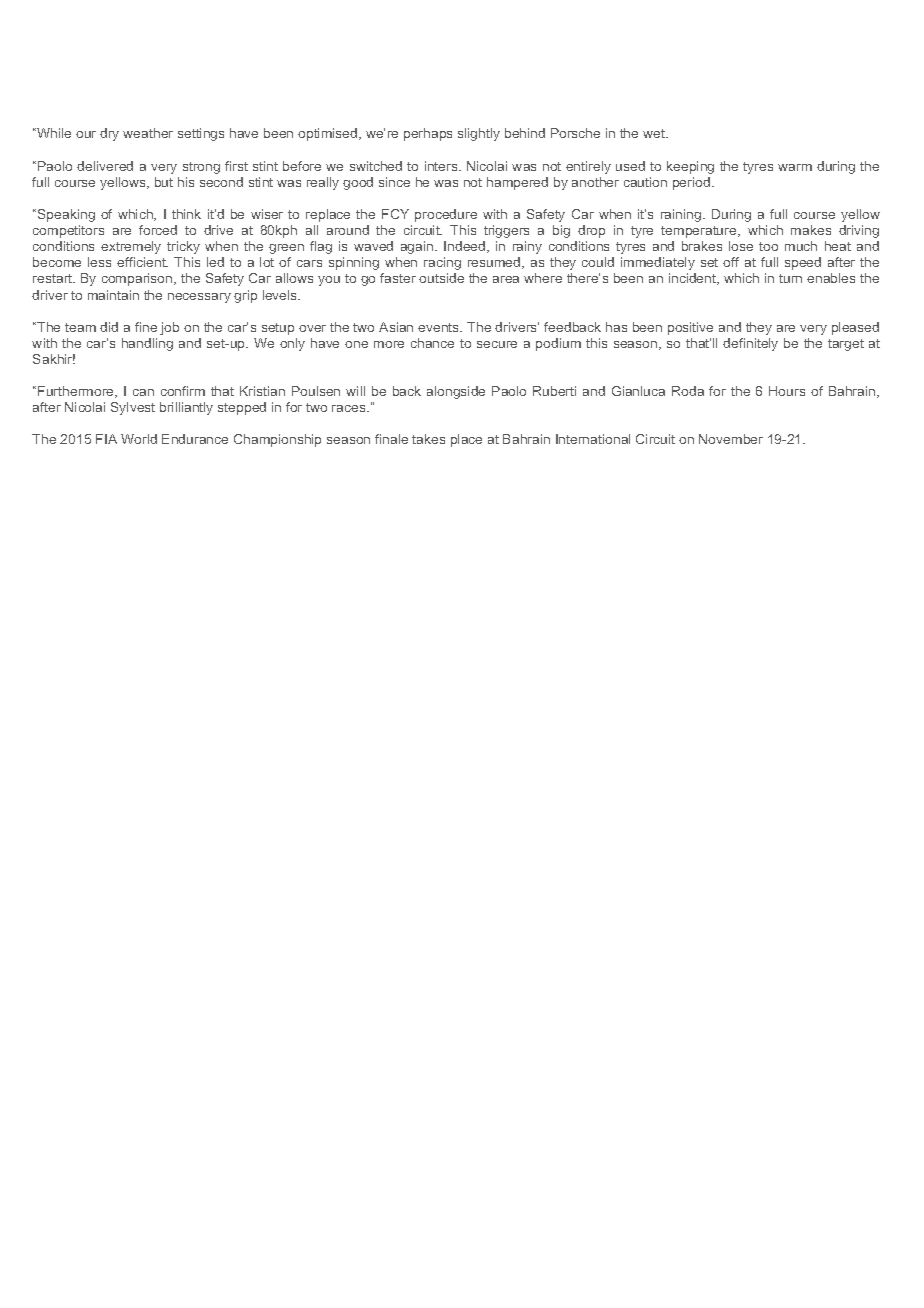  Describe the element at coordinates (442, 263) in the screenshot. I see `racing` at that location.
